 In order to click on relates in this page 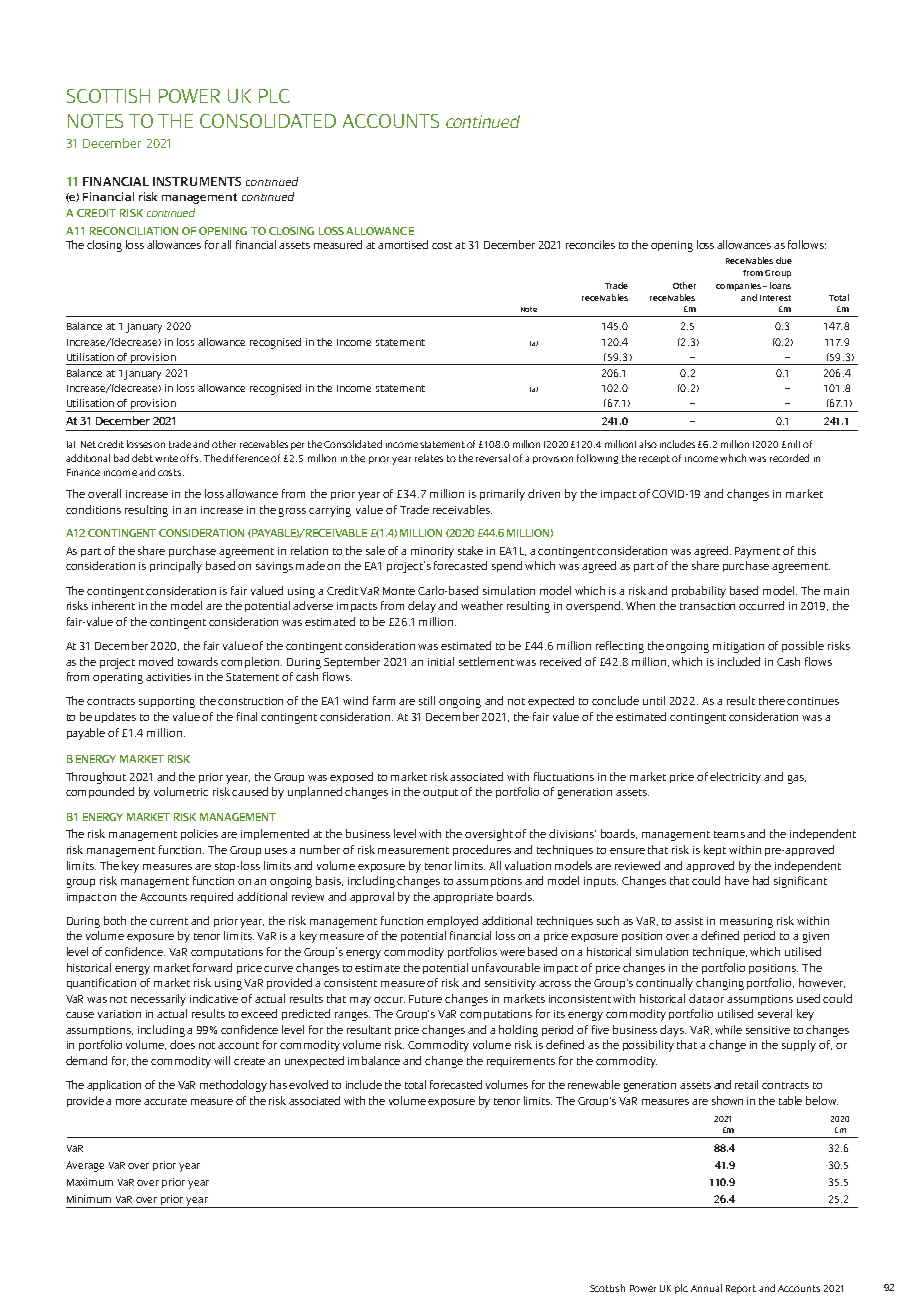, I will do `click(429, 458)`.
